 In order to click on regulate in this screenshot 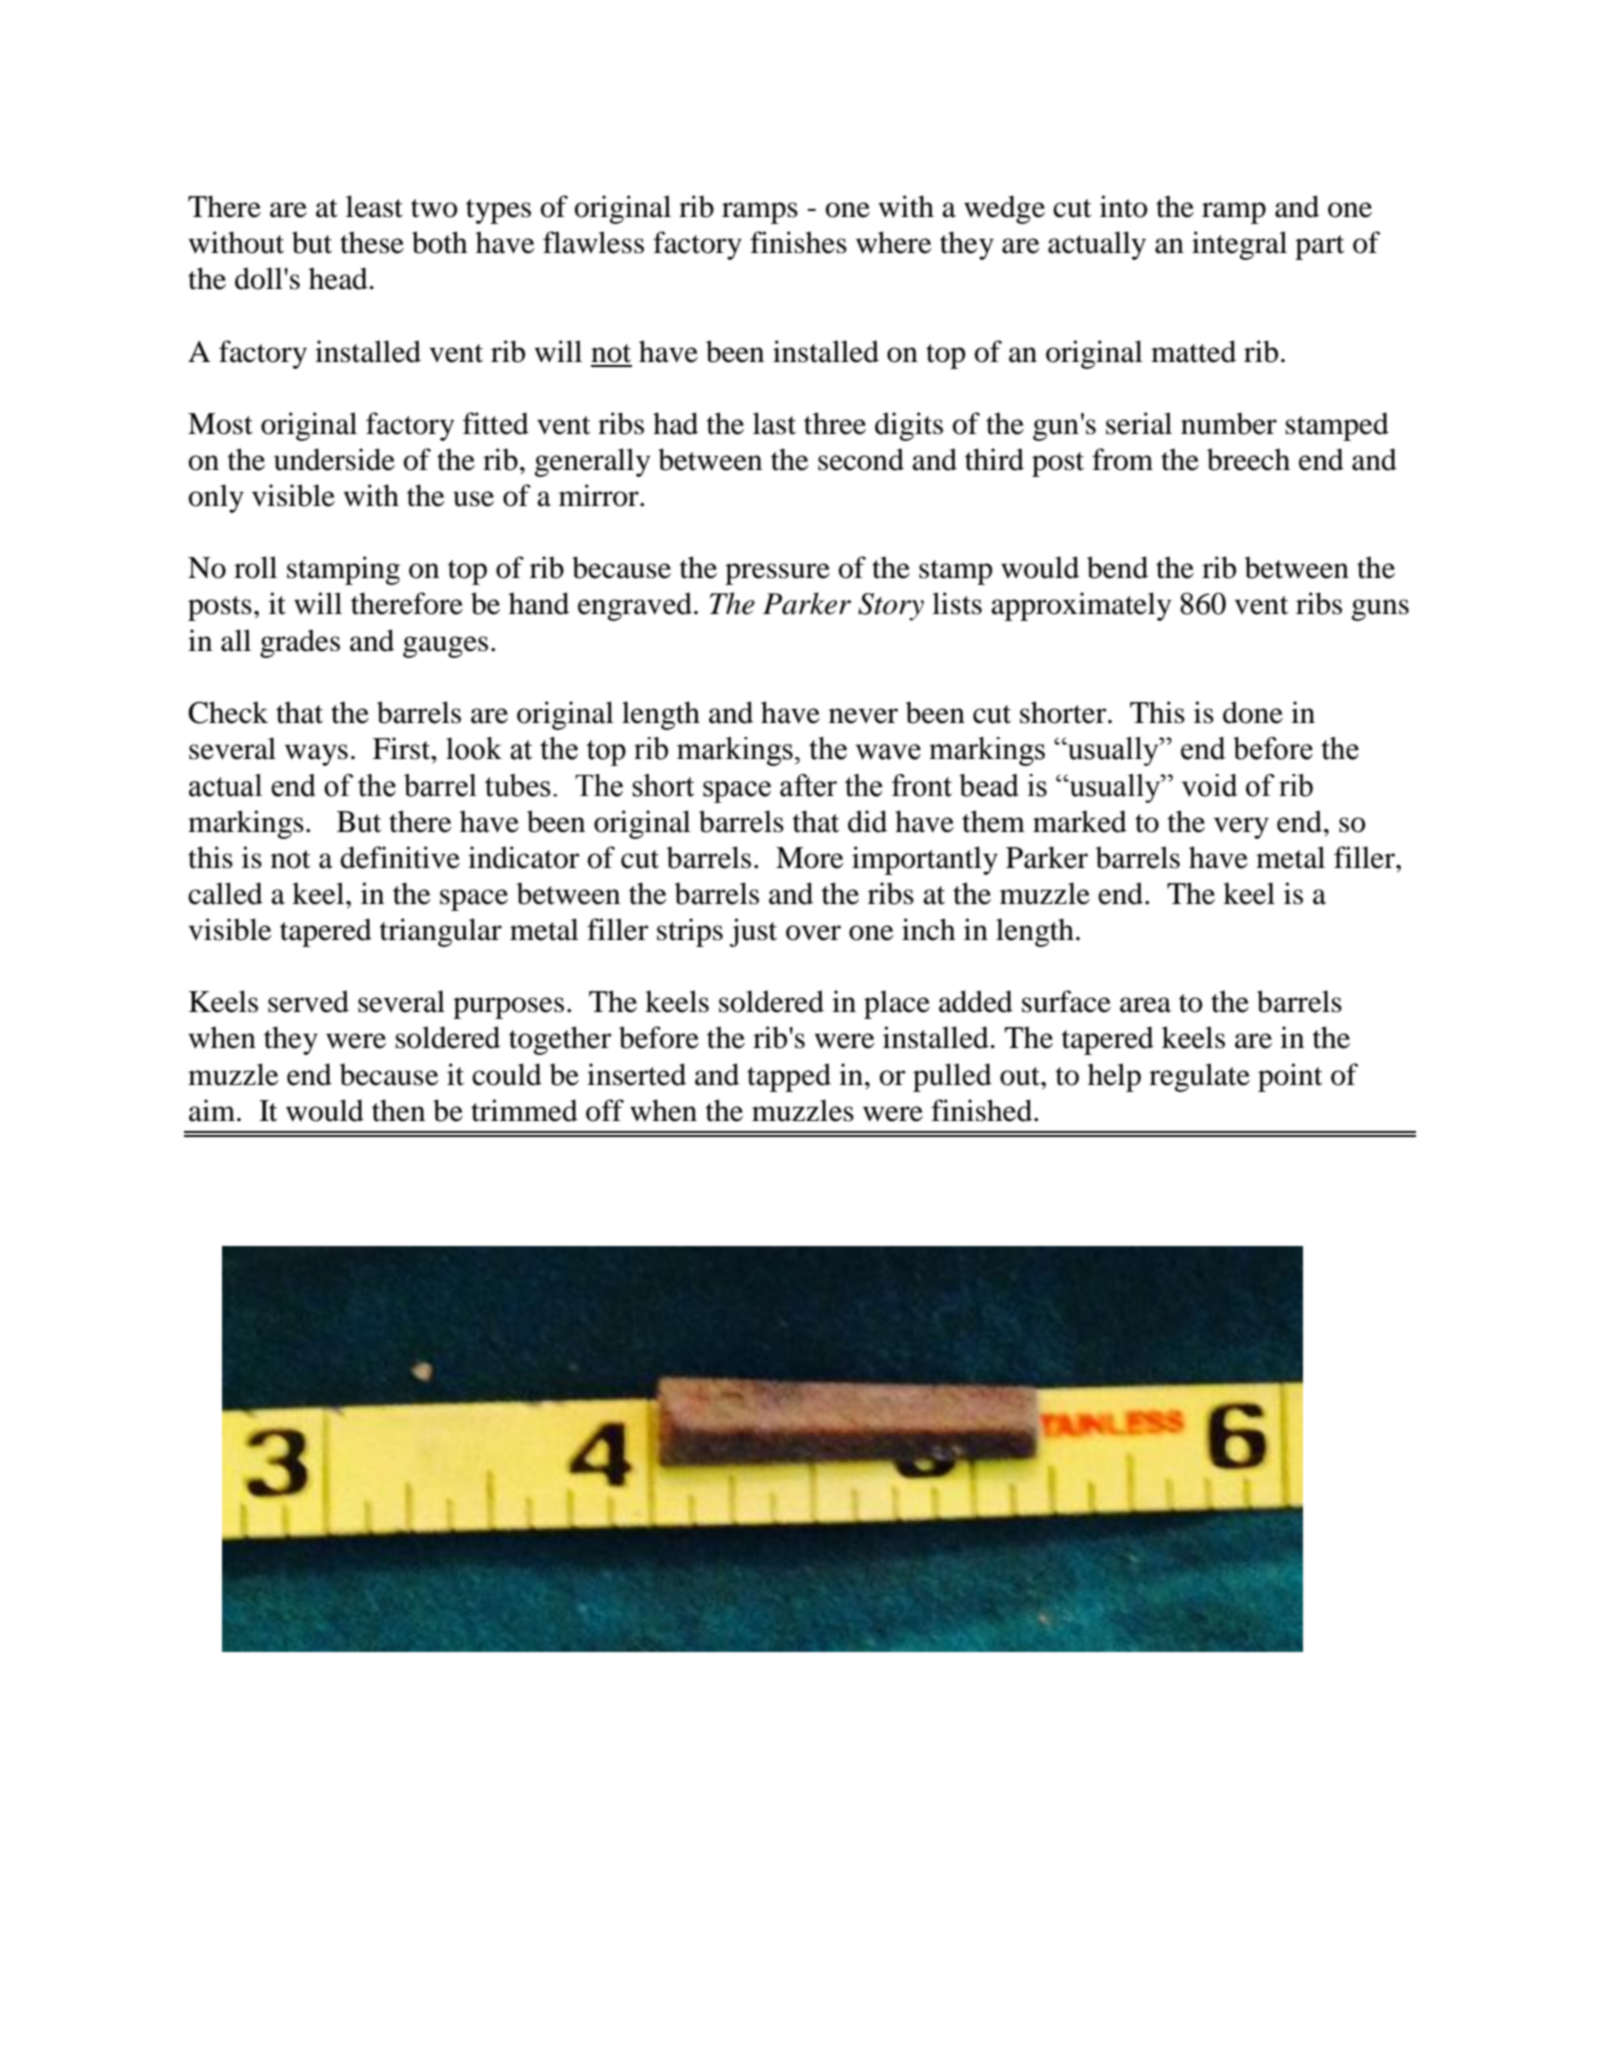, I will do `click(1199, 1077)`.
